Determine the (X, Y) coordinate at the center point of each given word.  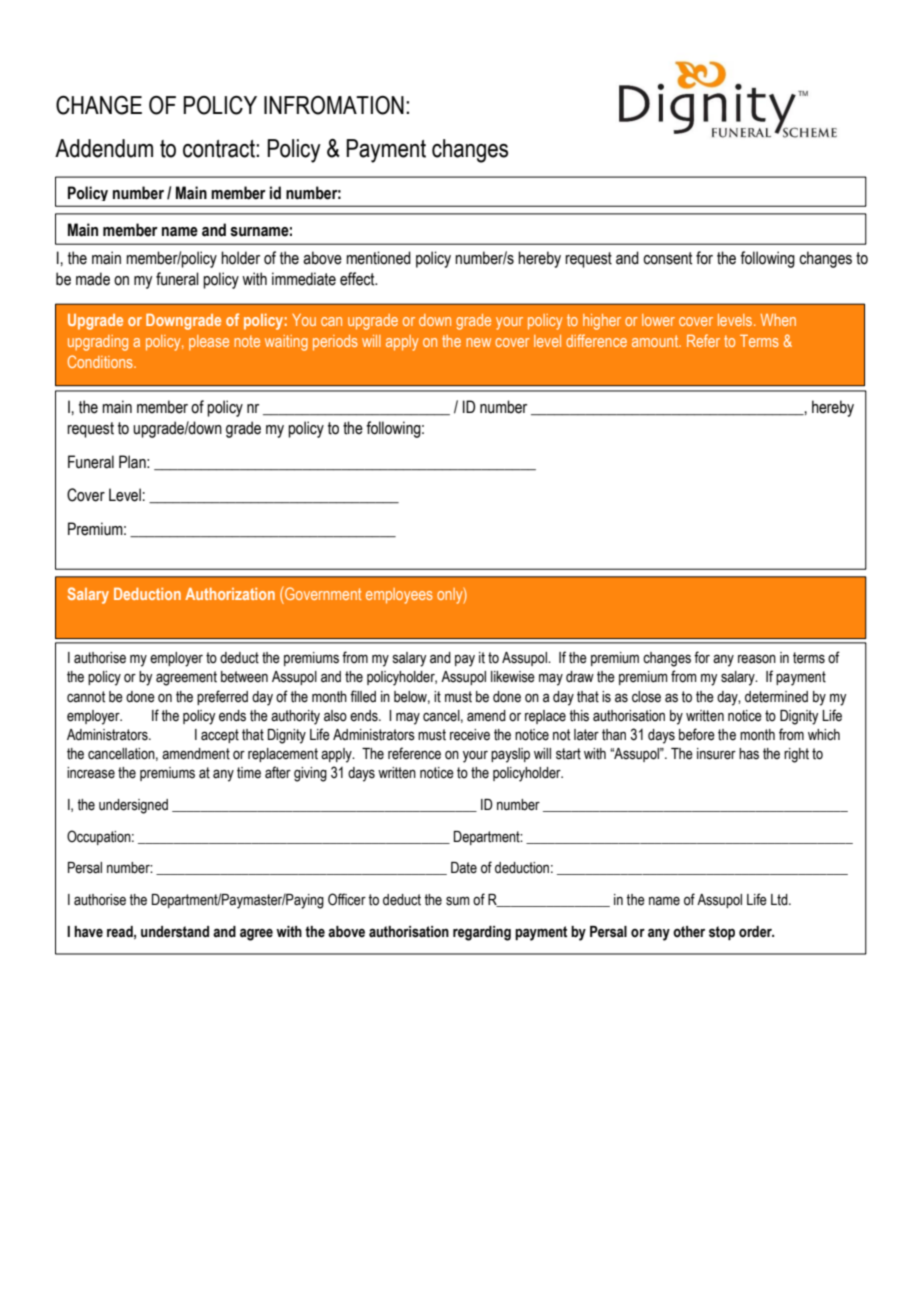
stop (722, 933)
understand (175, 932)
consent (667, 258)
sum (458, 901)
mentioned (378, 258)
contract (220, 149)
